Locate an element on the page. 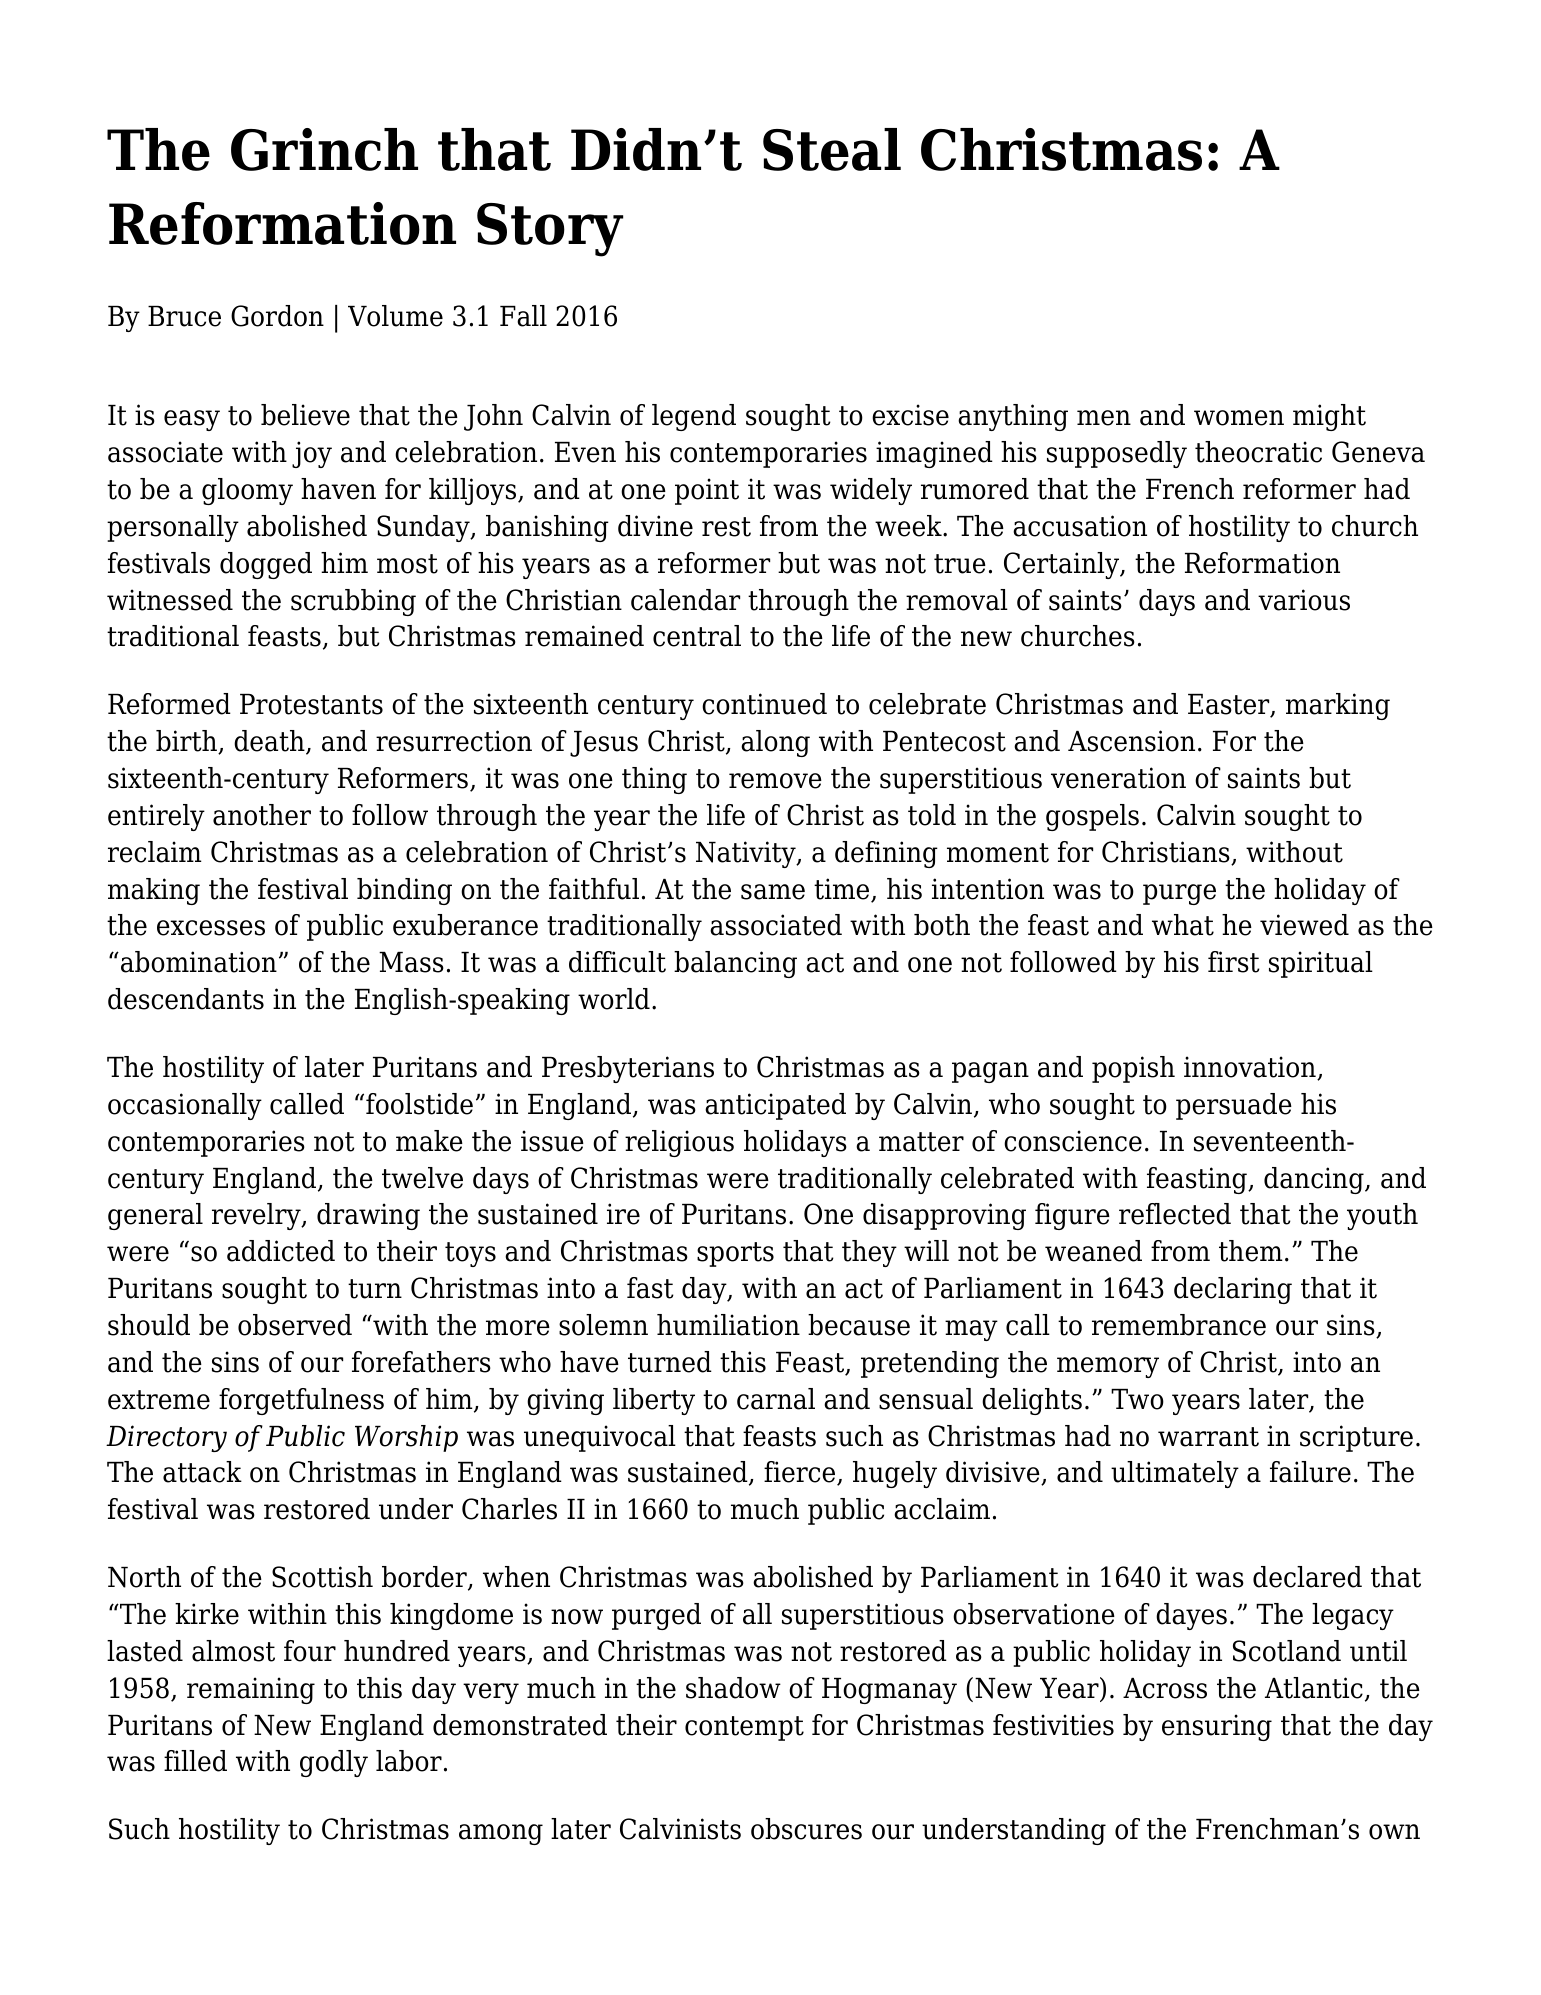 This page has height=1995, width=1541. anticipated is located at coordinates (775, 1106).
